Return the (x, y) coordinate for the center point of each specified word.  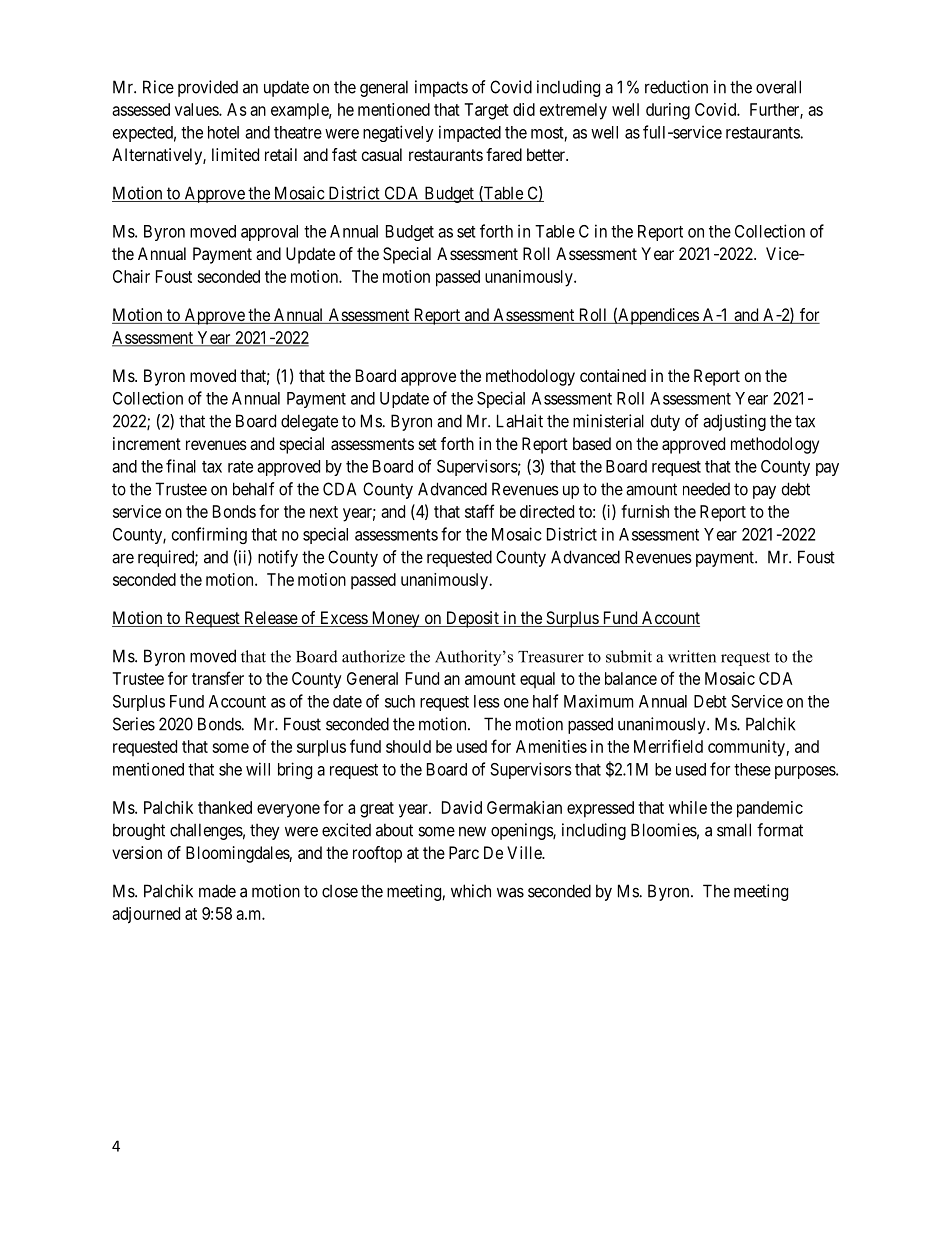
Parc (464, 852)
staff (480, 511)
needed (706, 489)
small (734, 830)
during (668, 111)
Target (486, 111)
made (217, 891)
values (197, 109)
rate (240, 467)
